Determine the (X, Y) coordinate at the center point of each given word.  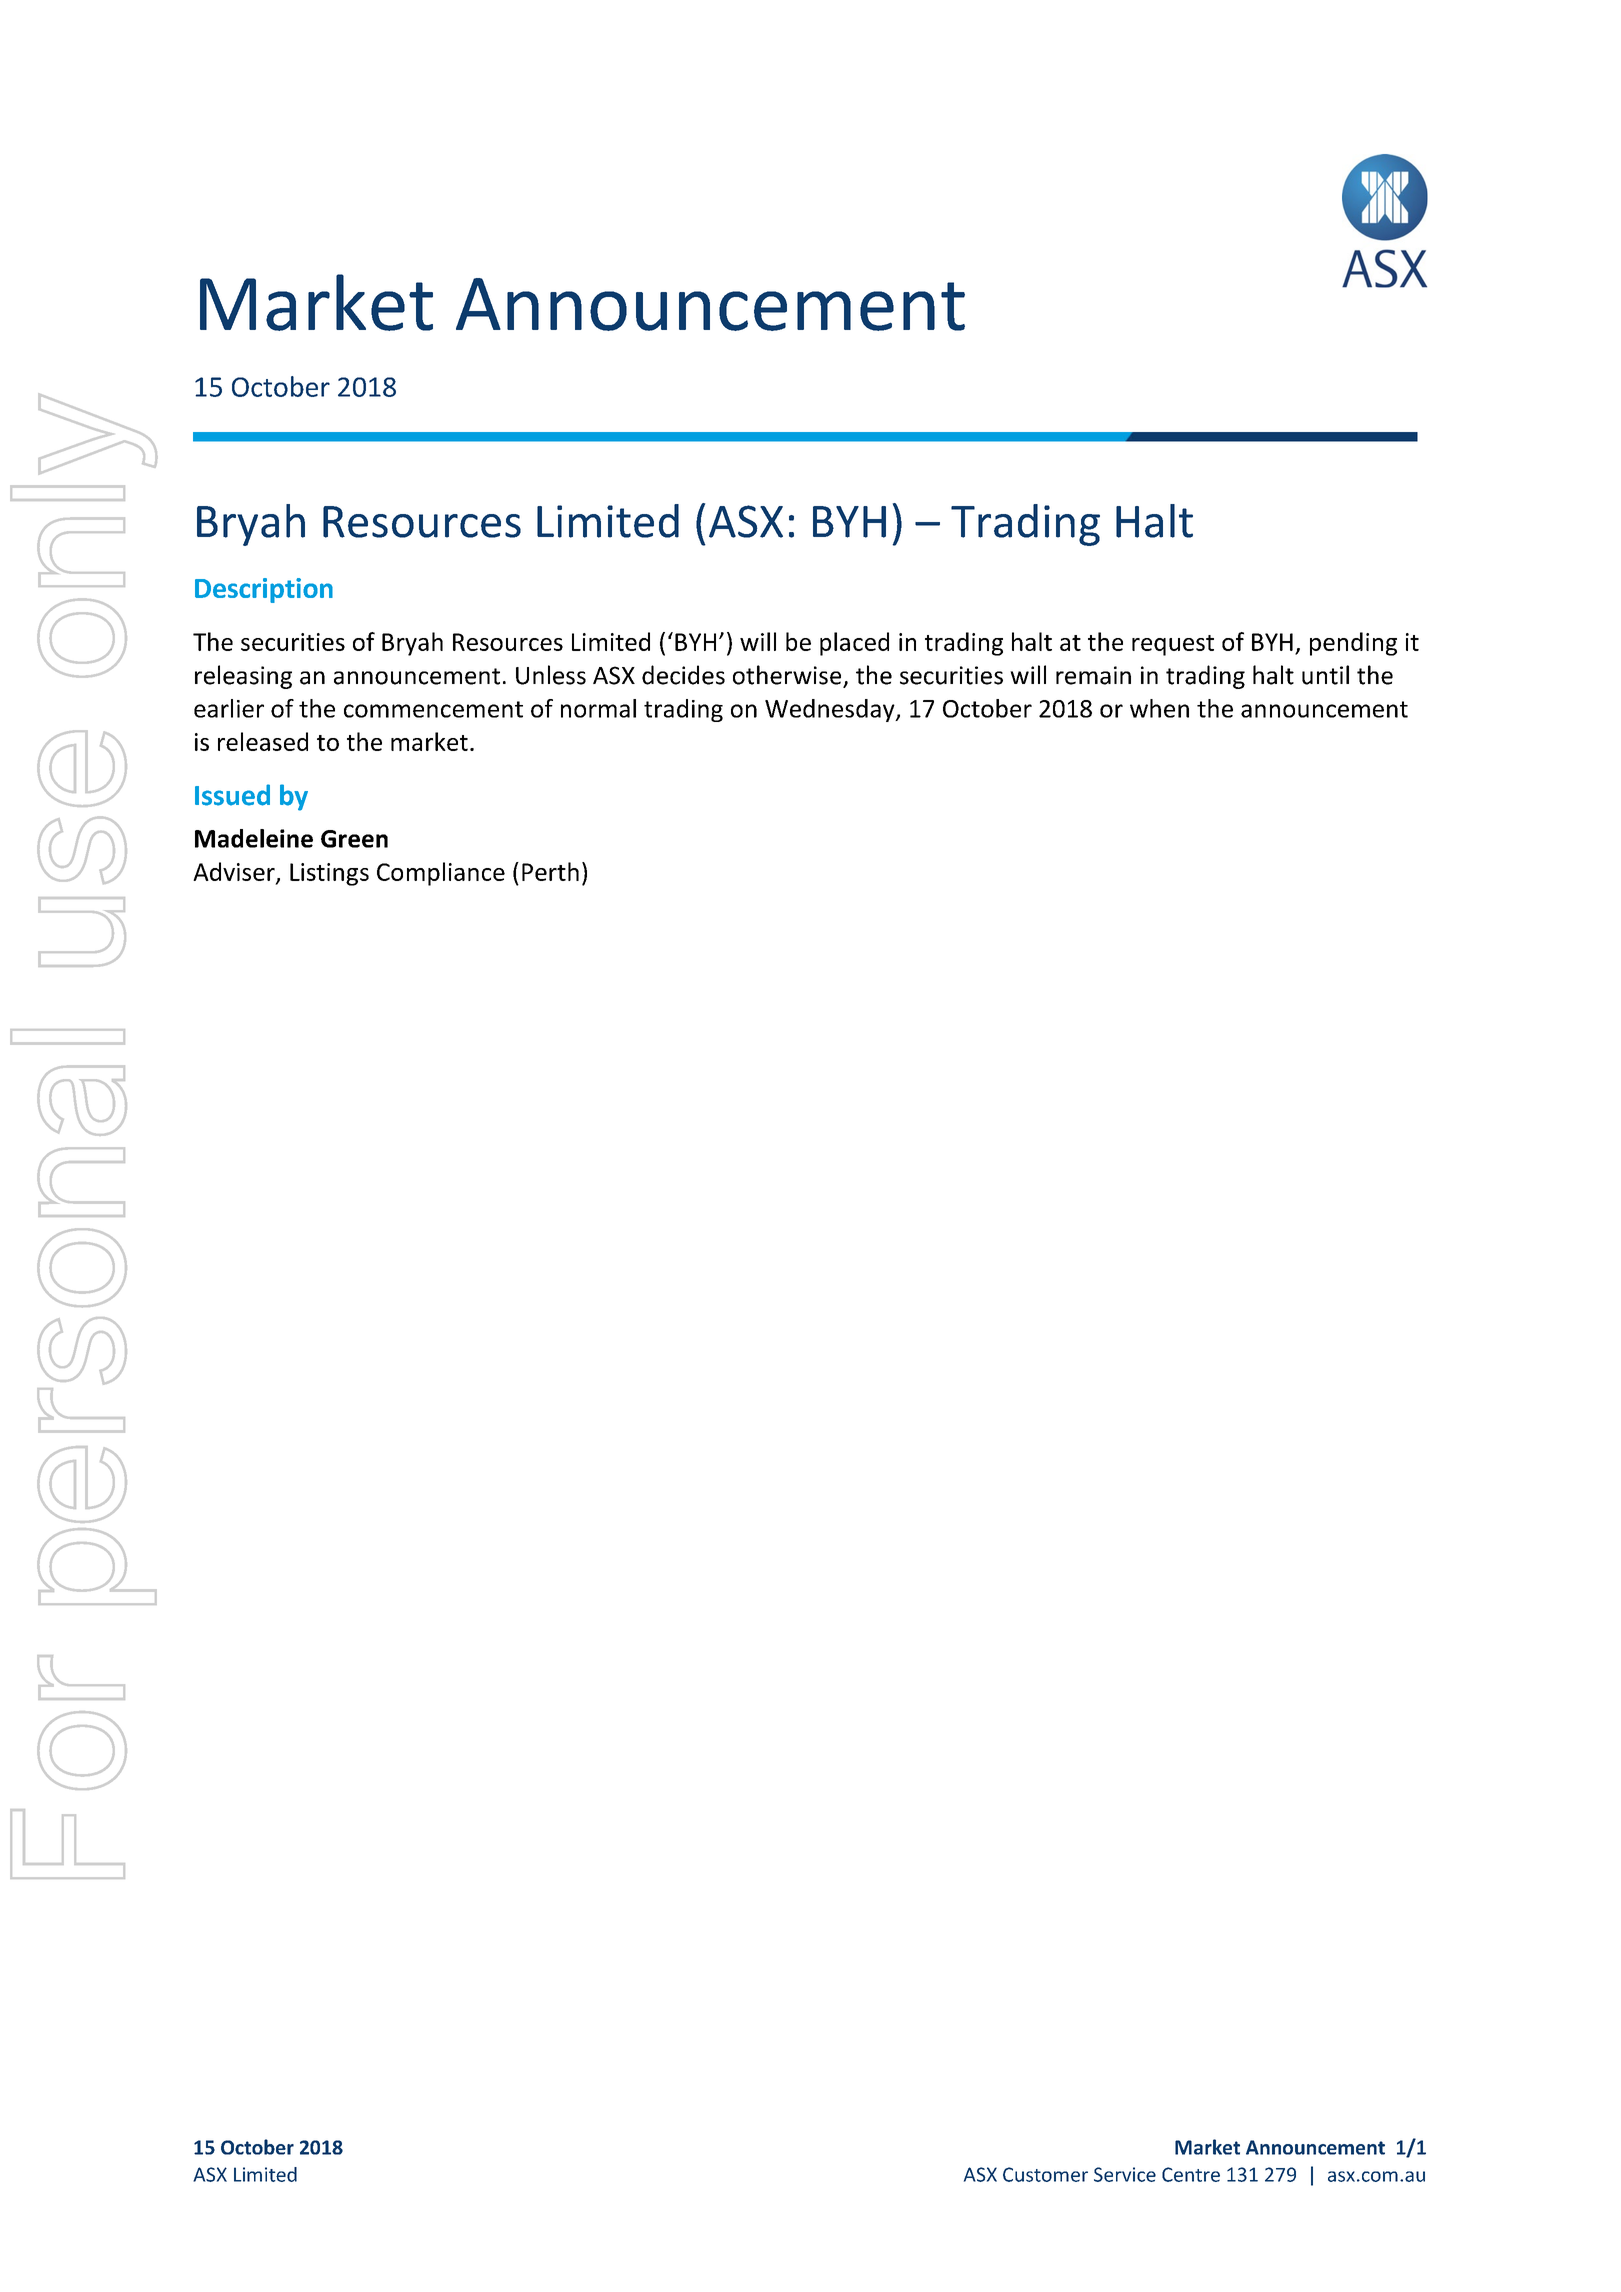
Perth (550, 871)
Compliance (441, 874)
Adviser (235, 872)
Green (354, 839)
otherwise (788, 676)
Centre (1191, 2174)
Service (1125, 2174)
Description (264, 590)
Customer (1045, 2174)
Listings (329, 874)
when (1159, 708)
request (1173, 645)
